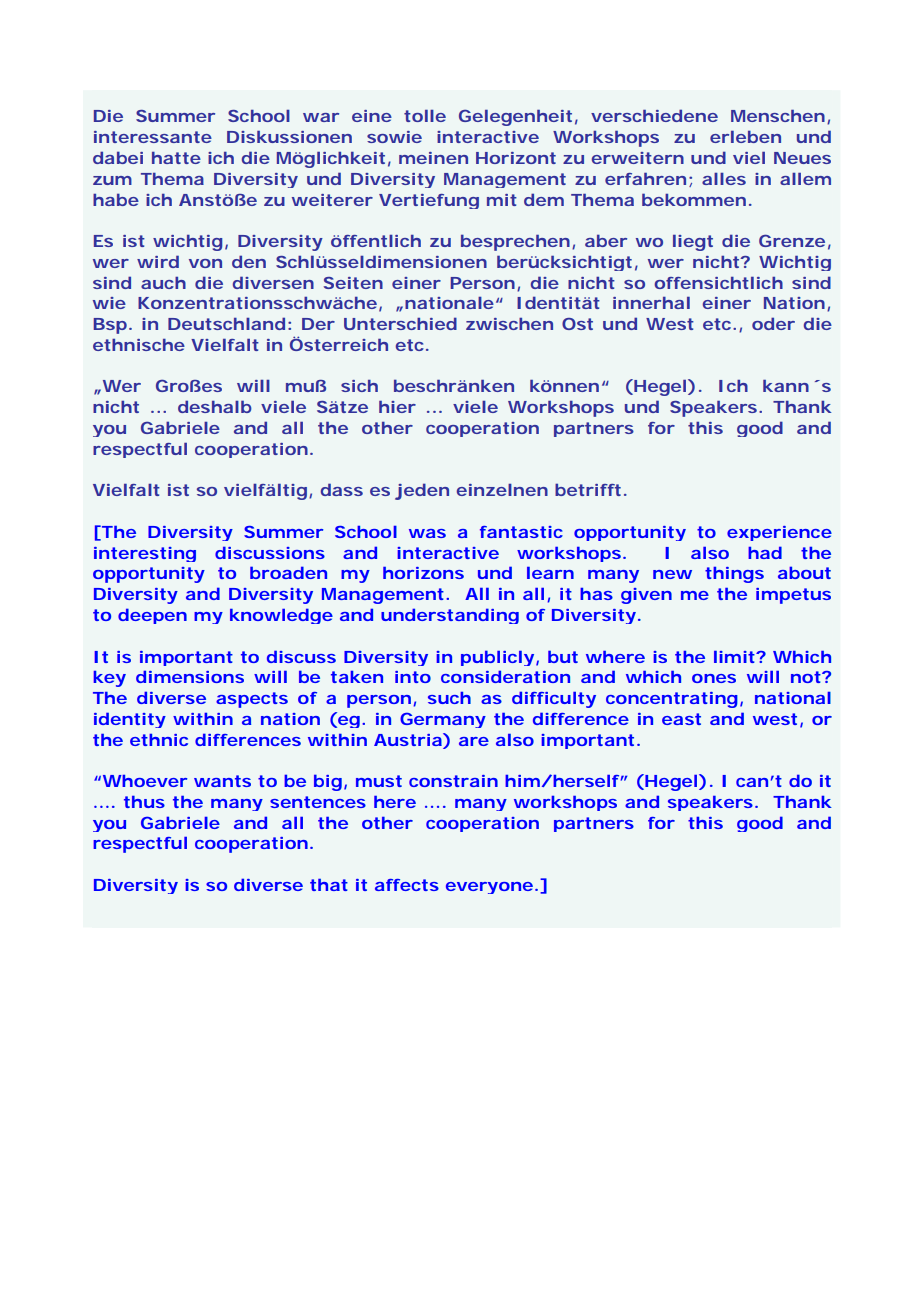 The height and width of the page is (1308, 924). What do you see at coordinates (145, 554) in the page?
I see `interesting` at bounding box center [145, 554].
